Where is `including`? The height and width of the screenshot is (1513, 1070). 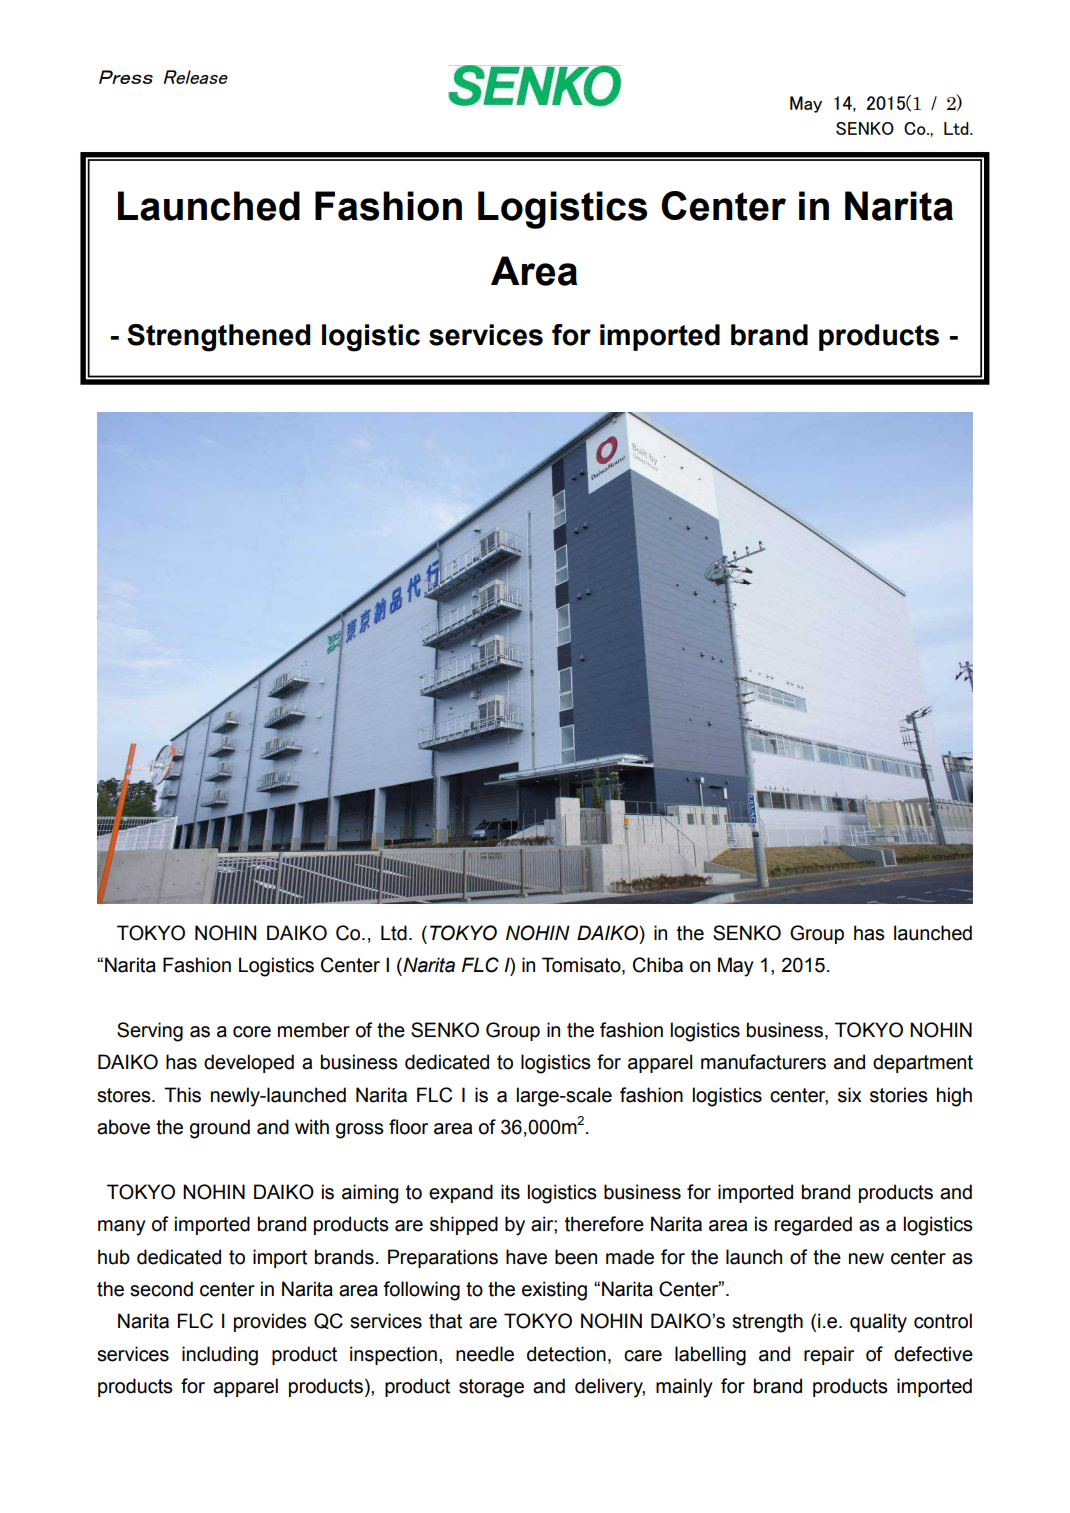
including is located at coordinates (220, 1356).
